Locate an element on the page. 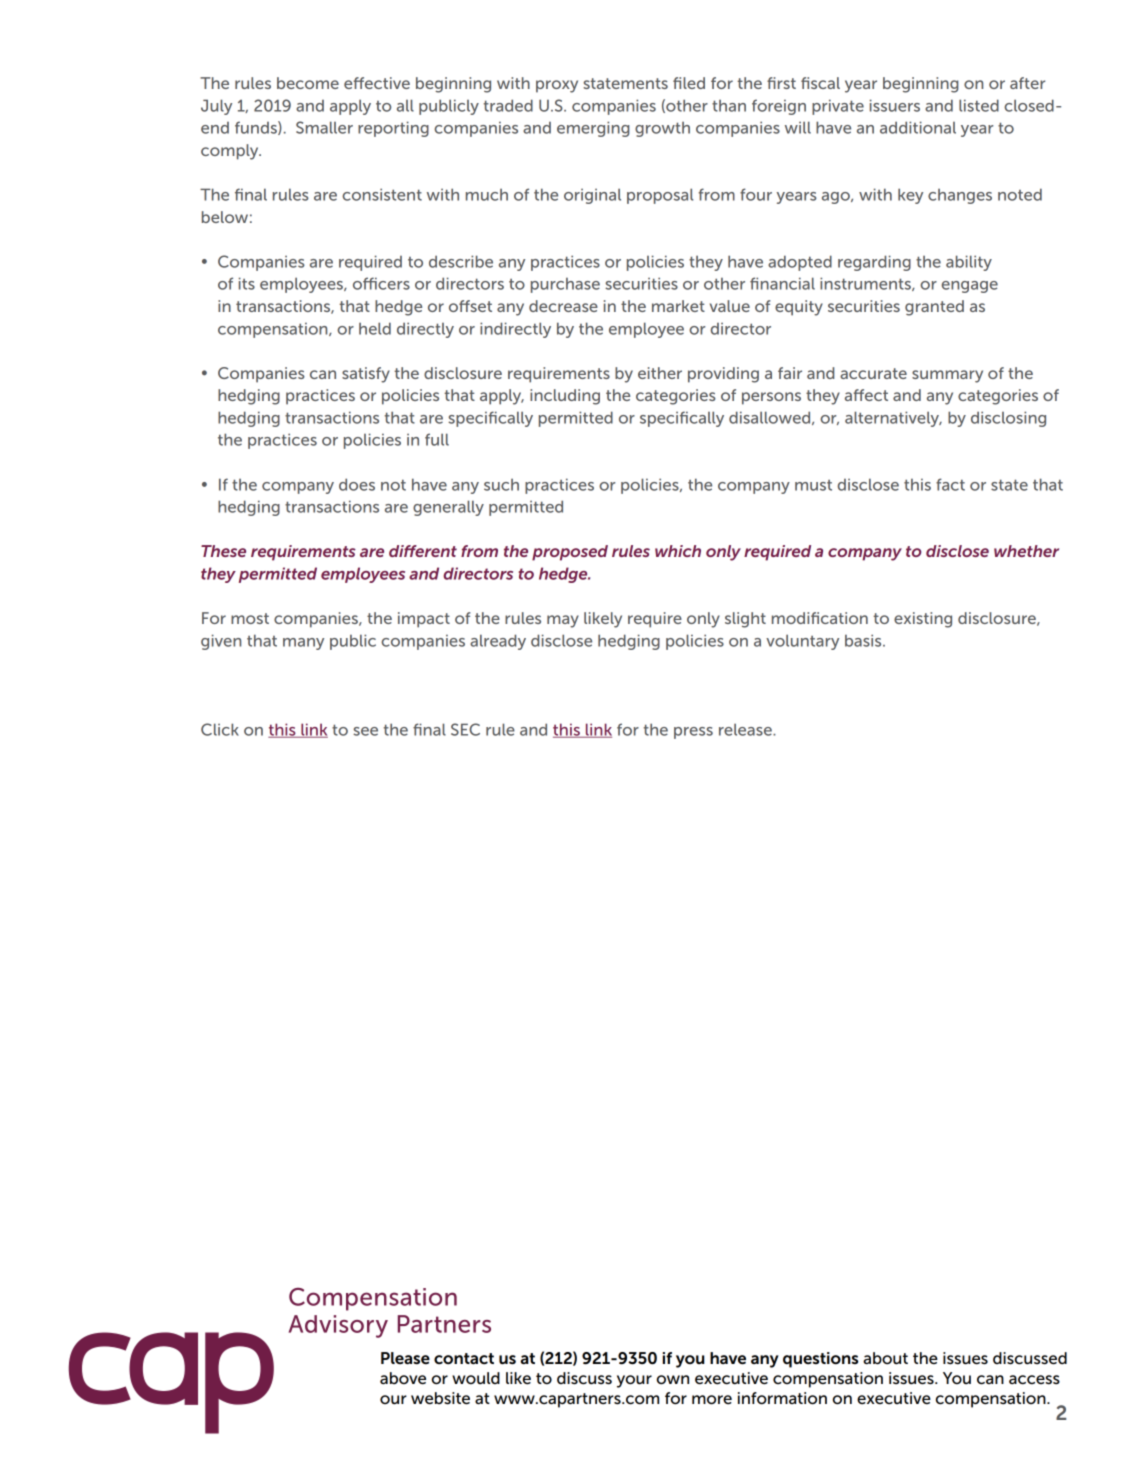 Image resolution: width=1137 pixels, height=1471 pixels. Smaller is located at coordinates (324, 127).
